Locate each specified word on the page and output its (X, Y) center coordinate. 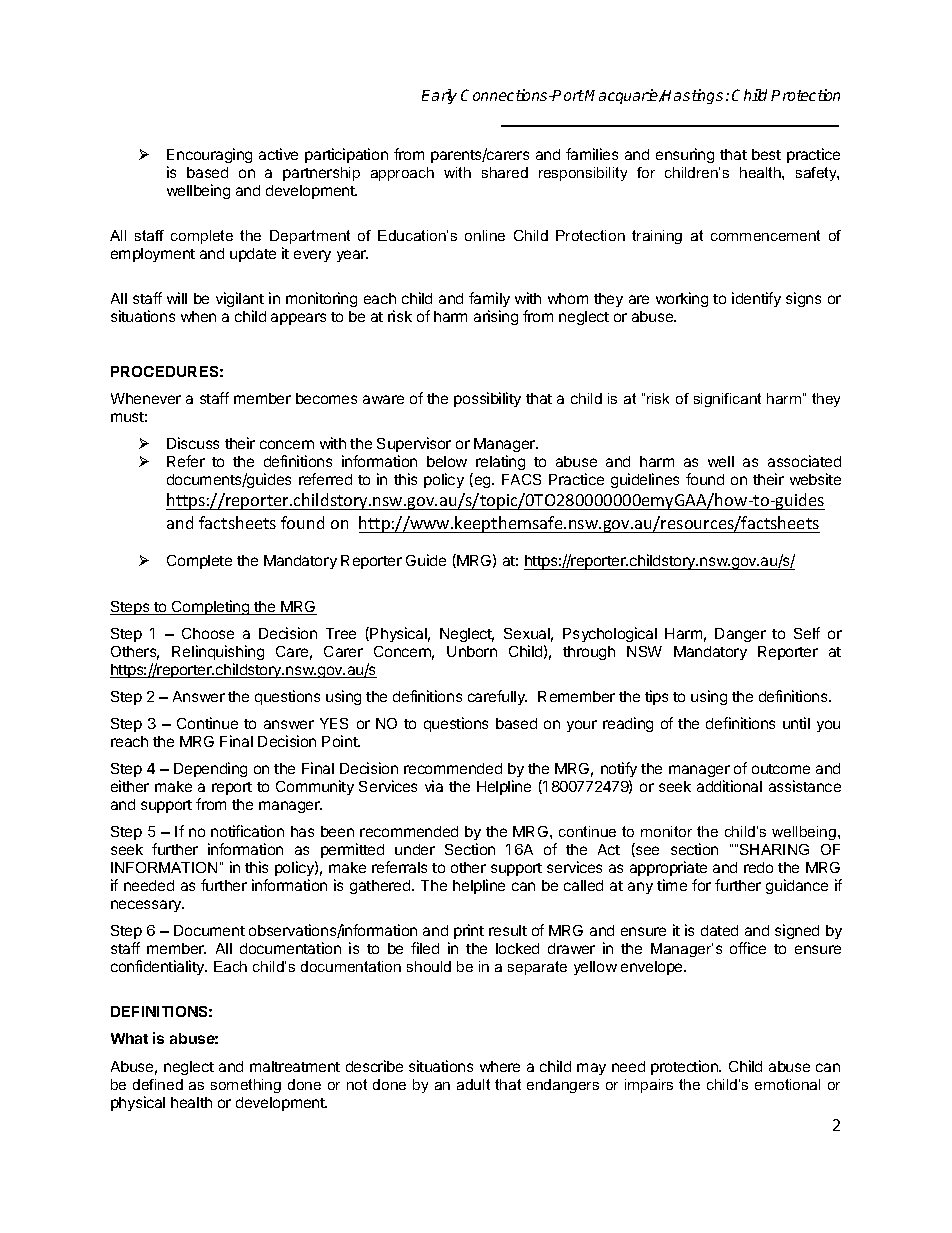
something (246, 1086)
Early (439, 96)
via (434, 786)
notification (247, 831)
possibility (487, 399)
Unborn (472, 651)
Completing (211, 607)
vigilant (240, 301)
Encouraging (209, 157)
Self (807, 633)
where (500, 1066)
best (766, 154)
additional (729, 786)
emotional (787, 1084)
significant (727, 400)
